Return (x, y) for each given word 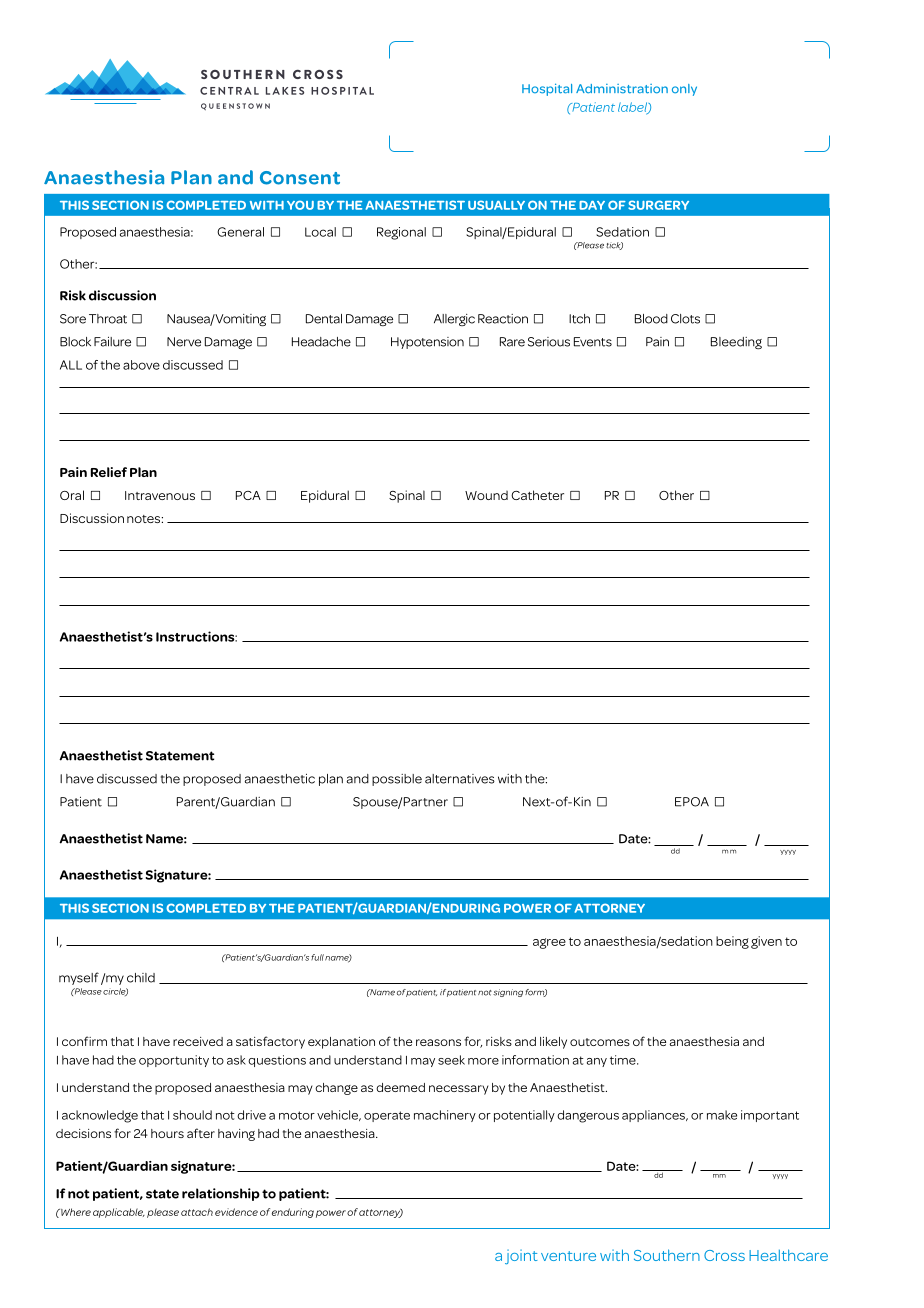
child (141, 978)
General (240, 232)
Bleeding (736, 343)
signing (508, 993)
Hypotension (427, 343)
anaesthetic (280, 779)
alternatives (460, 779)
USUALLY (496, 205)
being (732, 942)
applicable (119, 1213)
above (141, 365)
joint (521, 1257)
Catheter (537, 495)
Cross (724, 1255)
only (684, 90)
